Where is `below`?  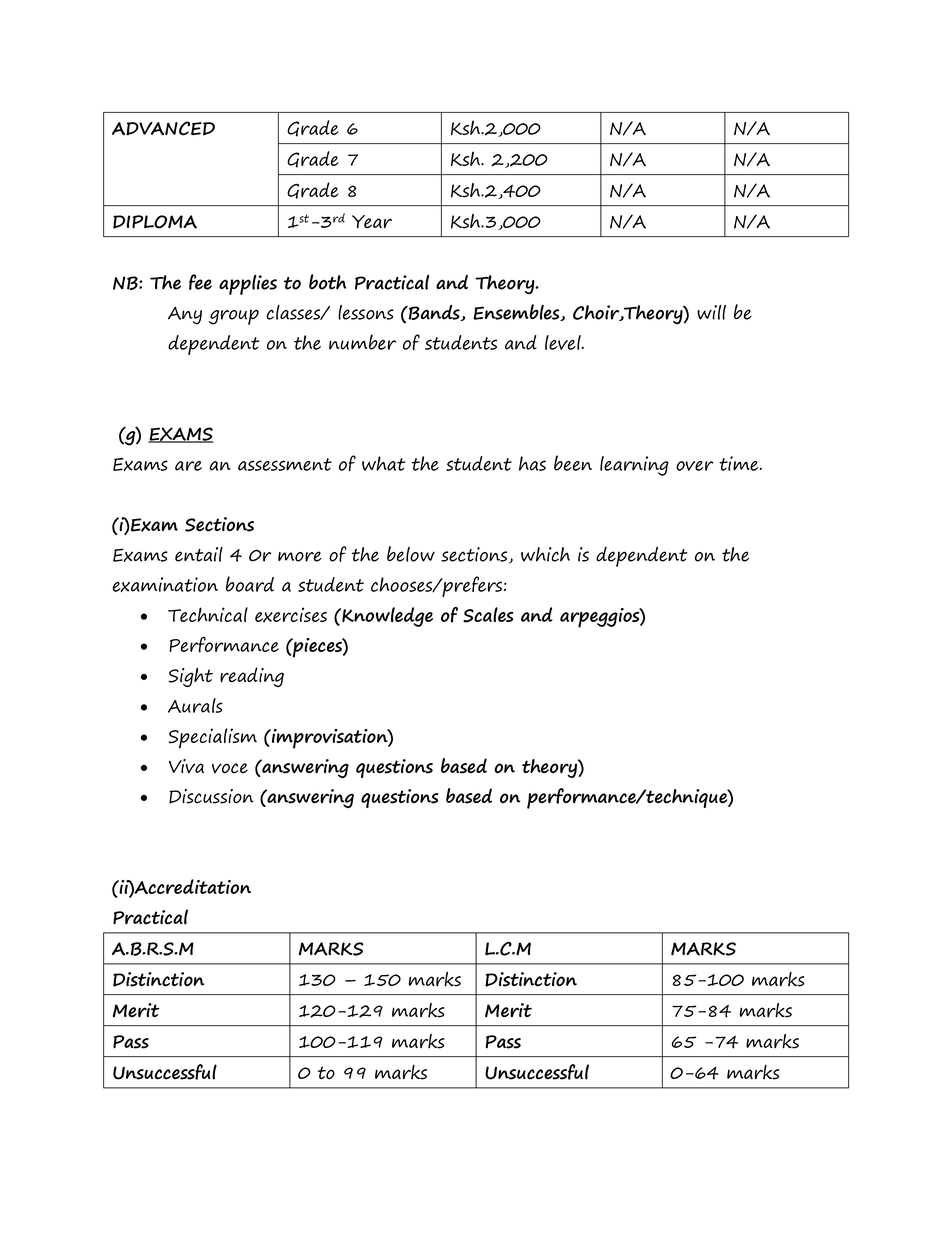
below is located at coordinates (411, 554).
